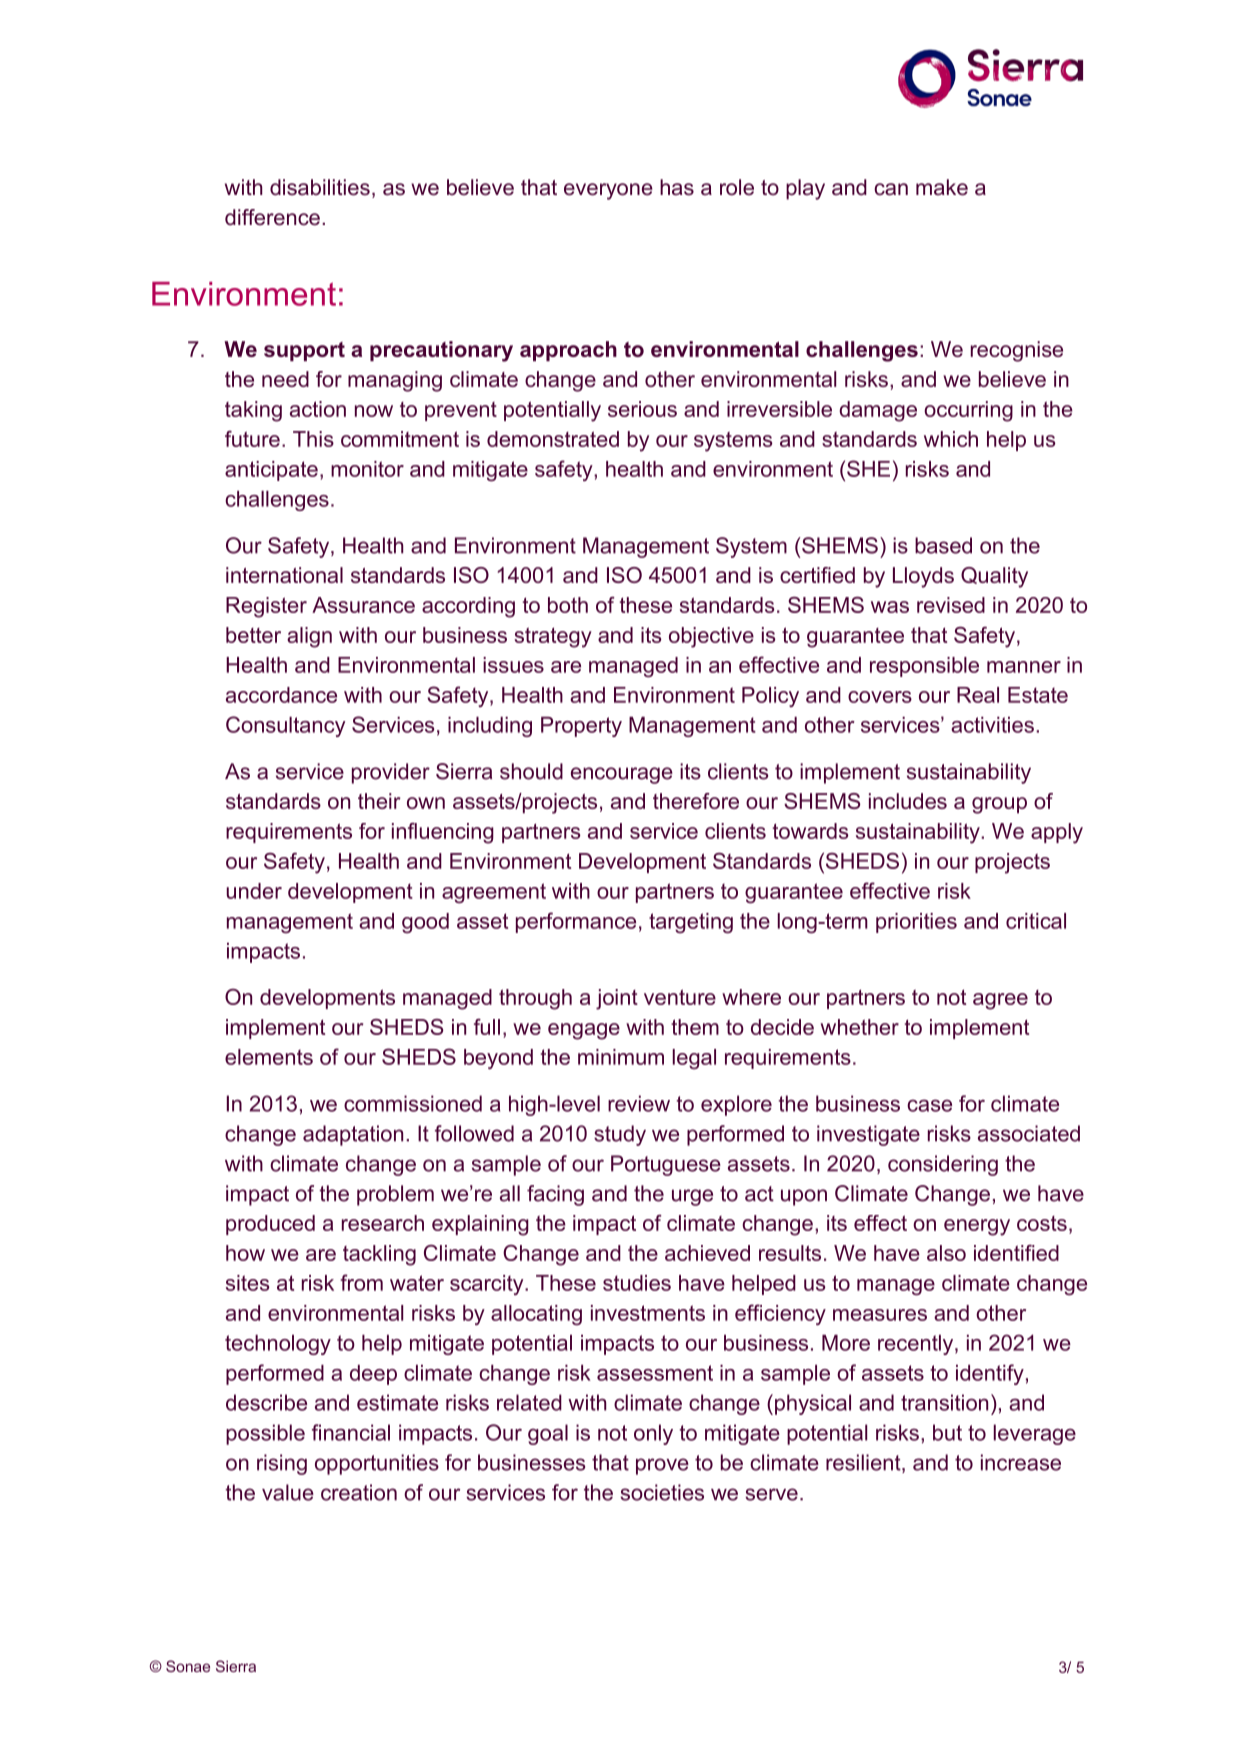 The height and width of the document is (1750, 1237). What do you see at coordinates (696, 801) in the document?
I see `therefore` at bounding box center [696, 801].
